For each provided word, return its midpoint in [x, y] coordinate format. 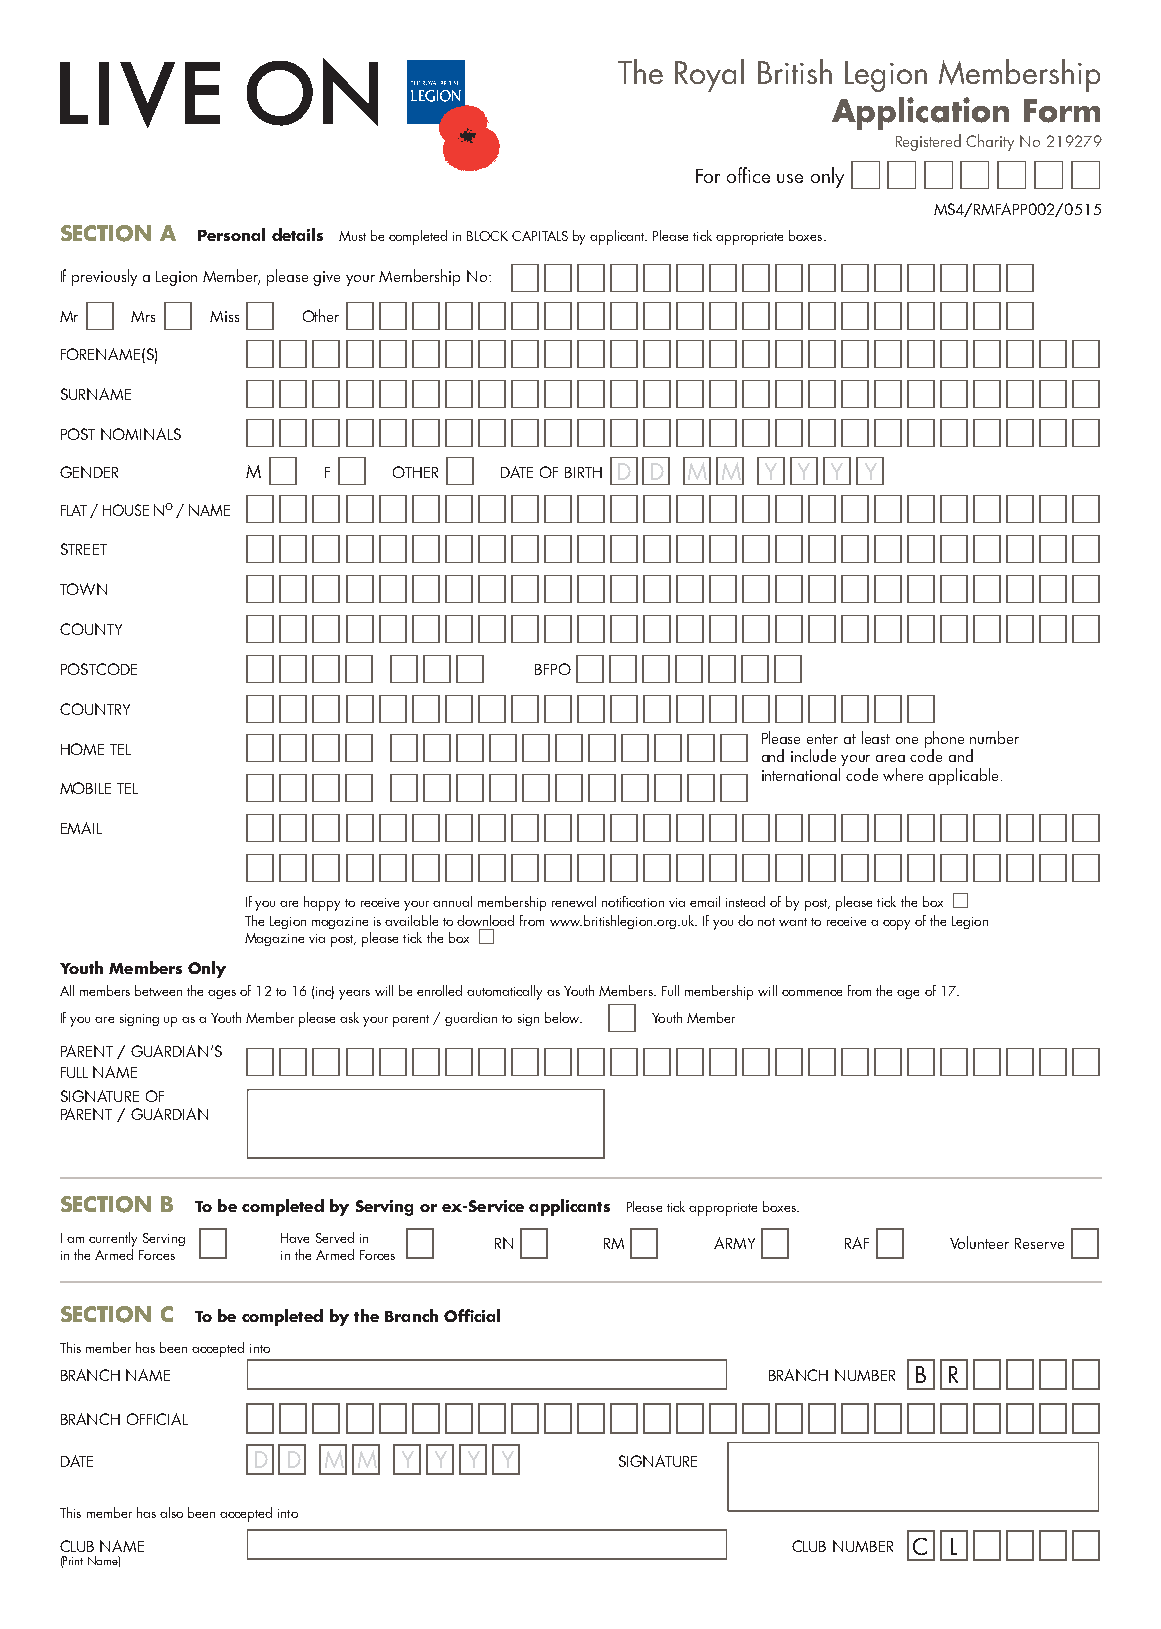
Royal [709, 75]
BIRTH [583, 472]
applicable [963, 776]
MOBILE [85, 788]
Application [920, 113]
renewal [574, 901]
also [171, 1512]
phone [944, 741]
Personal [231, 234]
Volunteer [979, 1242]
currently [113, 1239]
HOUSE [126, 510]
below [563, 1017]
